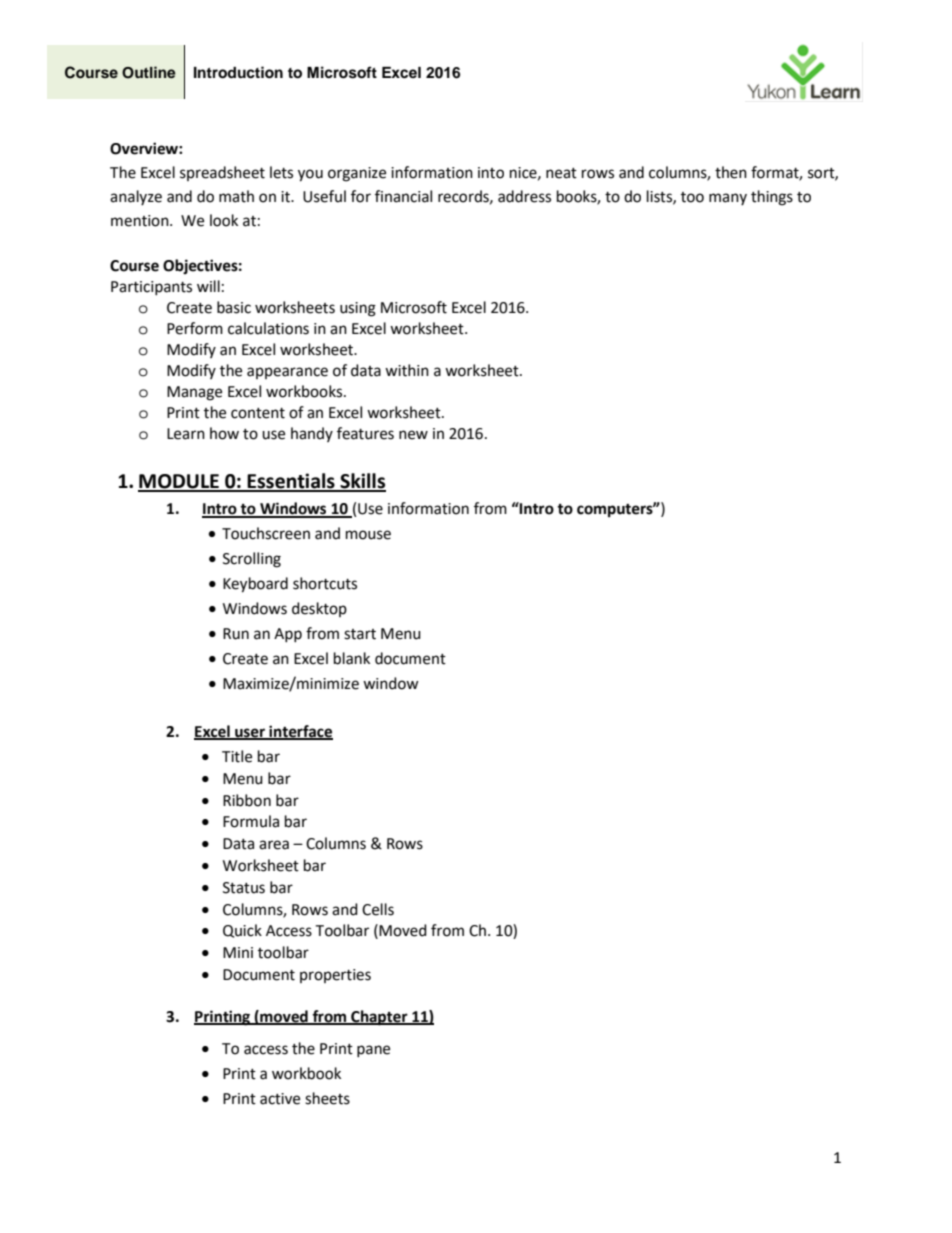 Image resolution: width=952 pixels, height=1233 pixels. I want to click on start, so click(360, 634).
